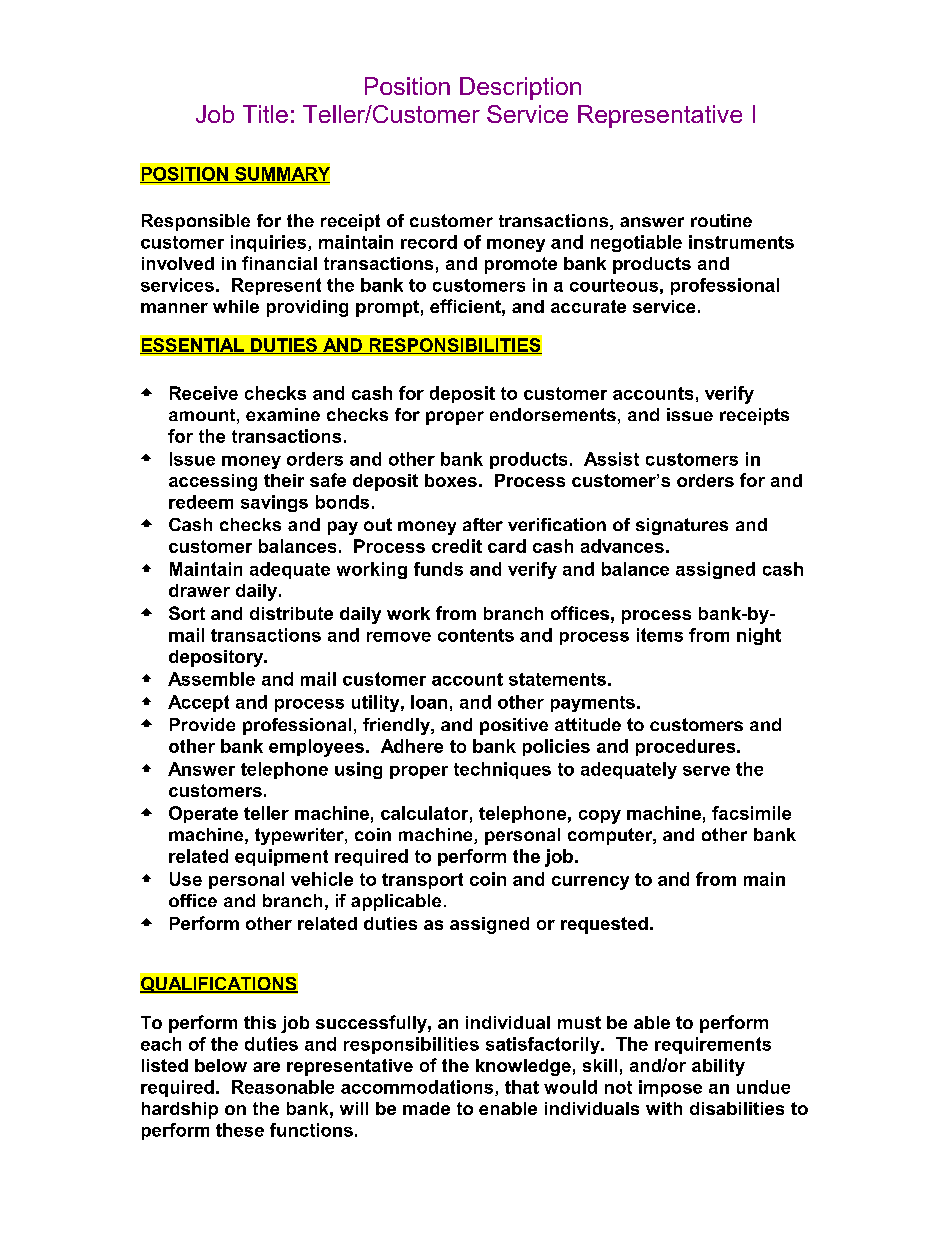  Describe the element at coordinates (240, 1130) in the screenshot. I see `these` at that location.
